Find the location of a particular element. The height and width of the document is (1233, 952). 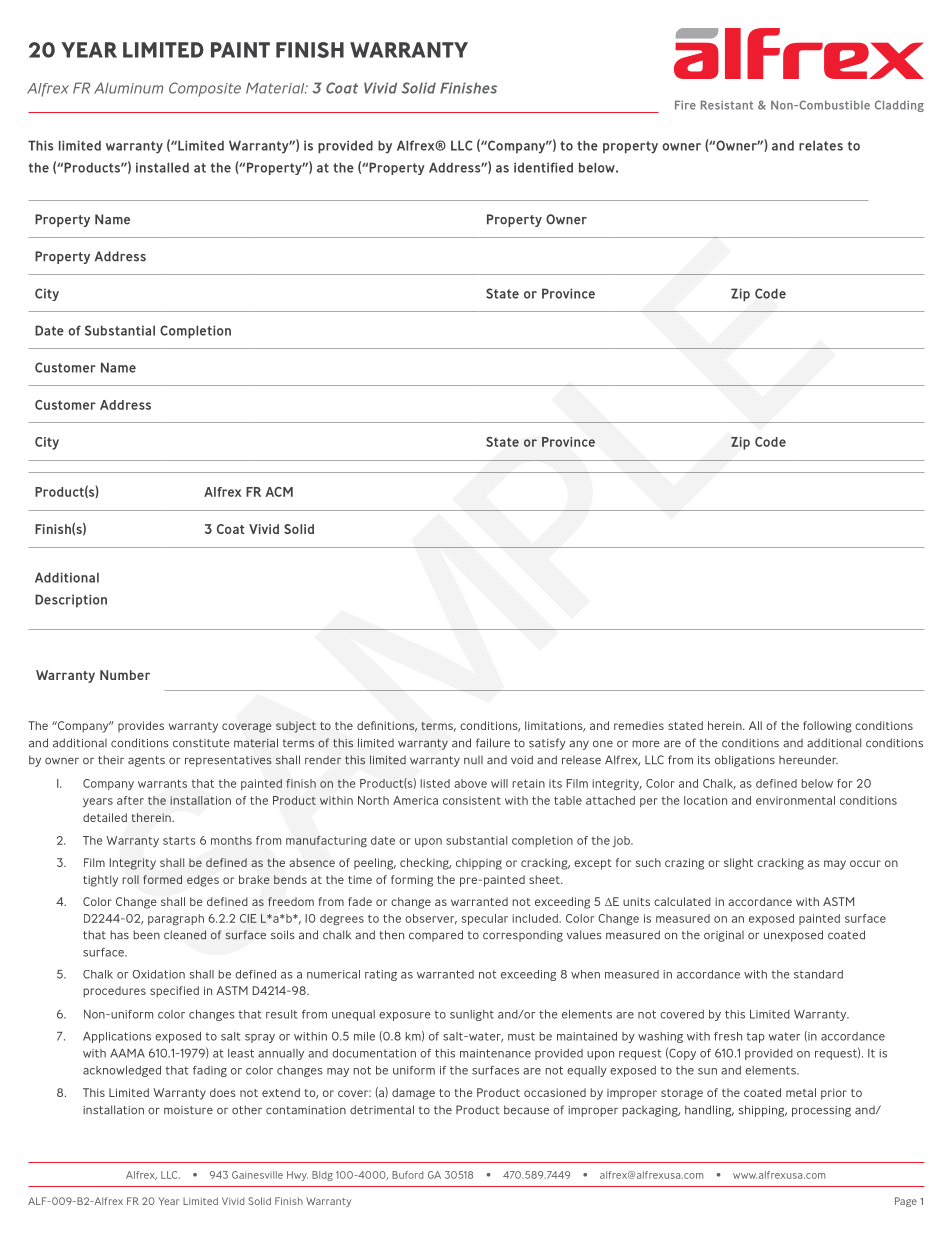

identified is located at coordinates (543, 167).
